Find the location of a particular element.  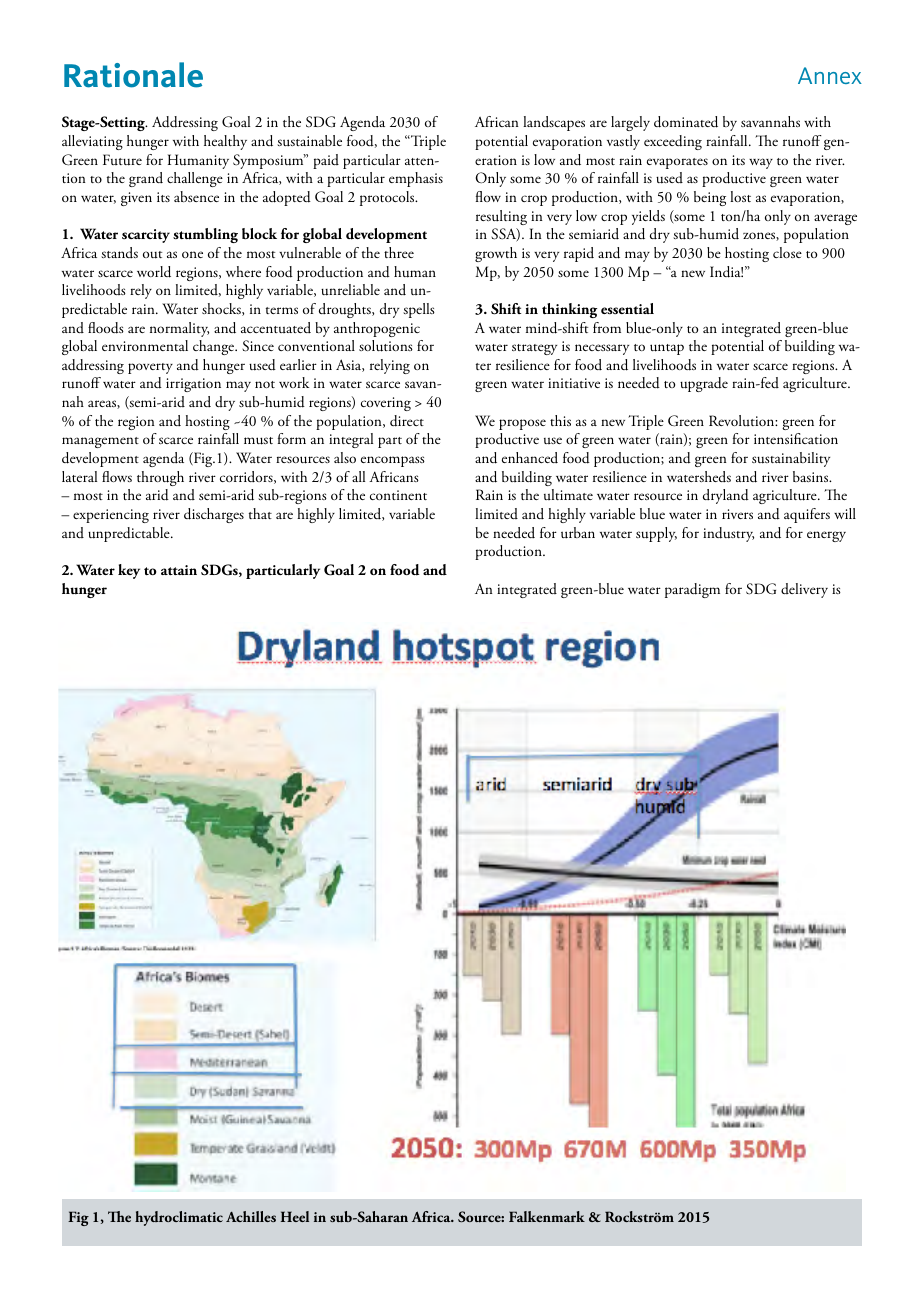

healthy is located at coordinates (225, 142).
